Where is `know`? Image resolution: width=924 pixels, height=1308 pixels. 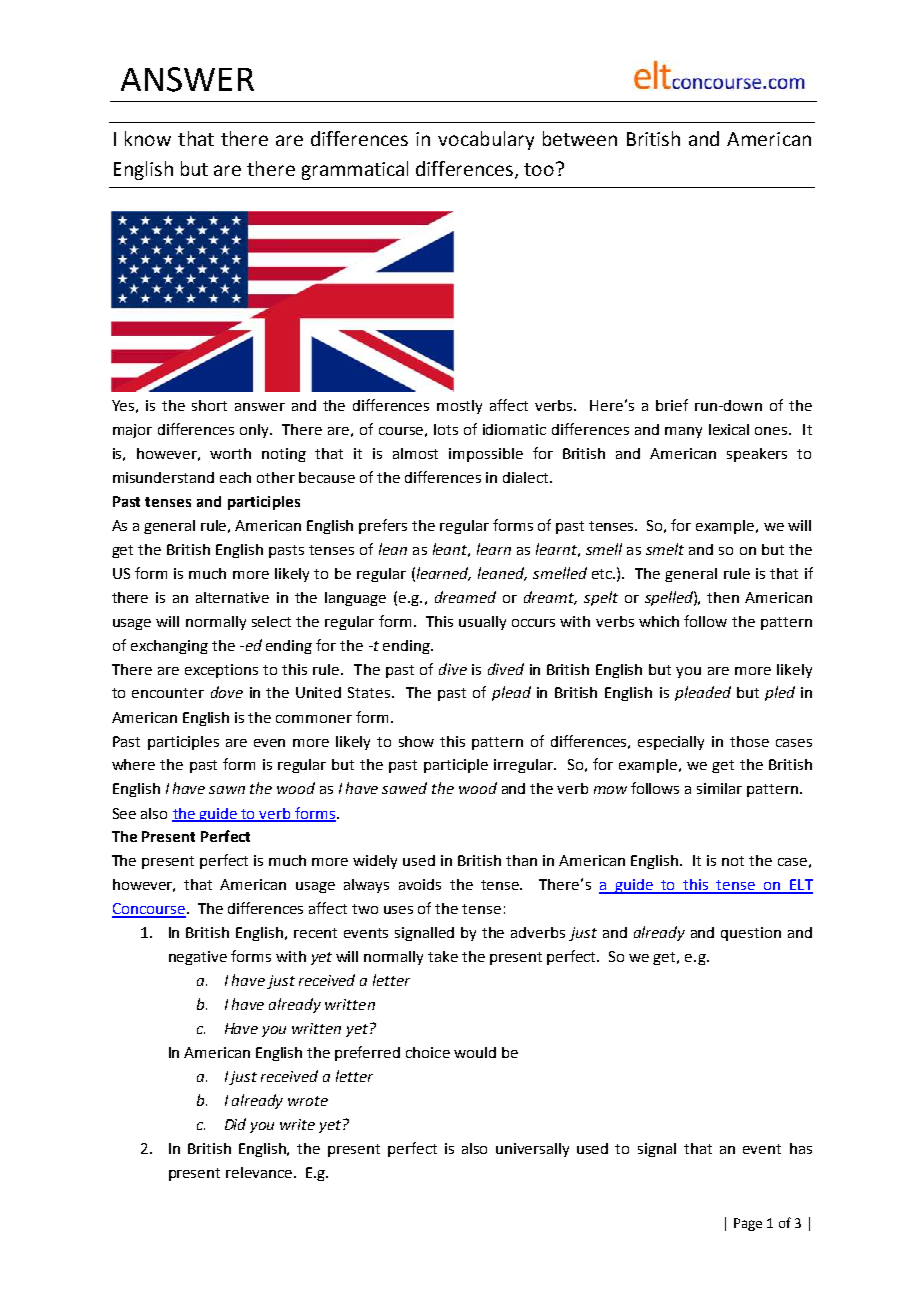
know is located at coordinates (148, 138).
